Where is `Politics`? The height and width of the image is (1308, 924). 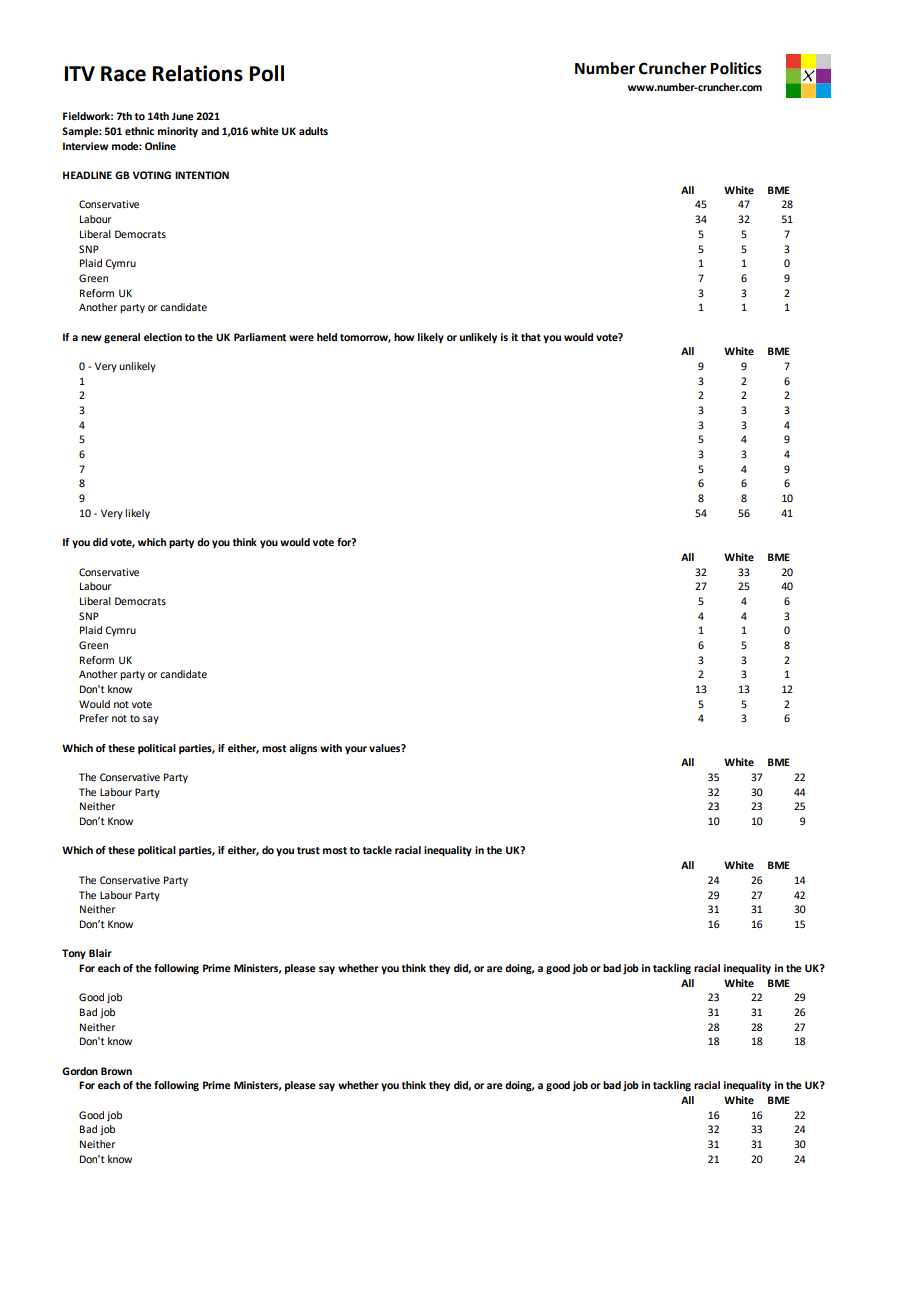
Politics is located at coordinates (736, 68).
